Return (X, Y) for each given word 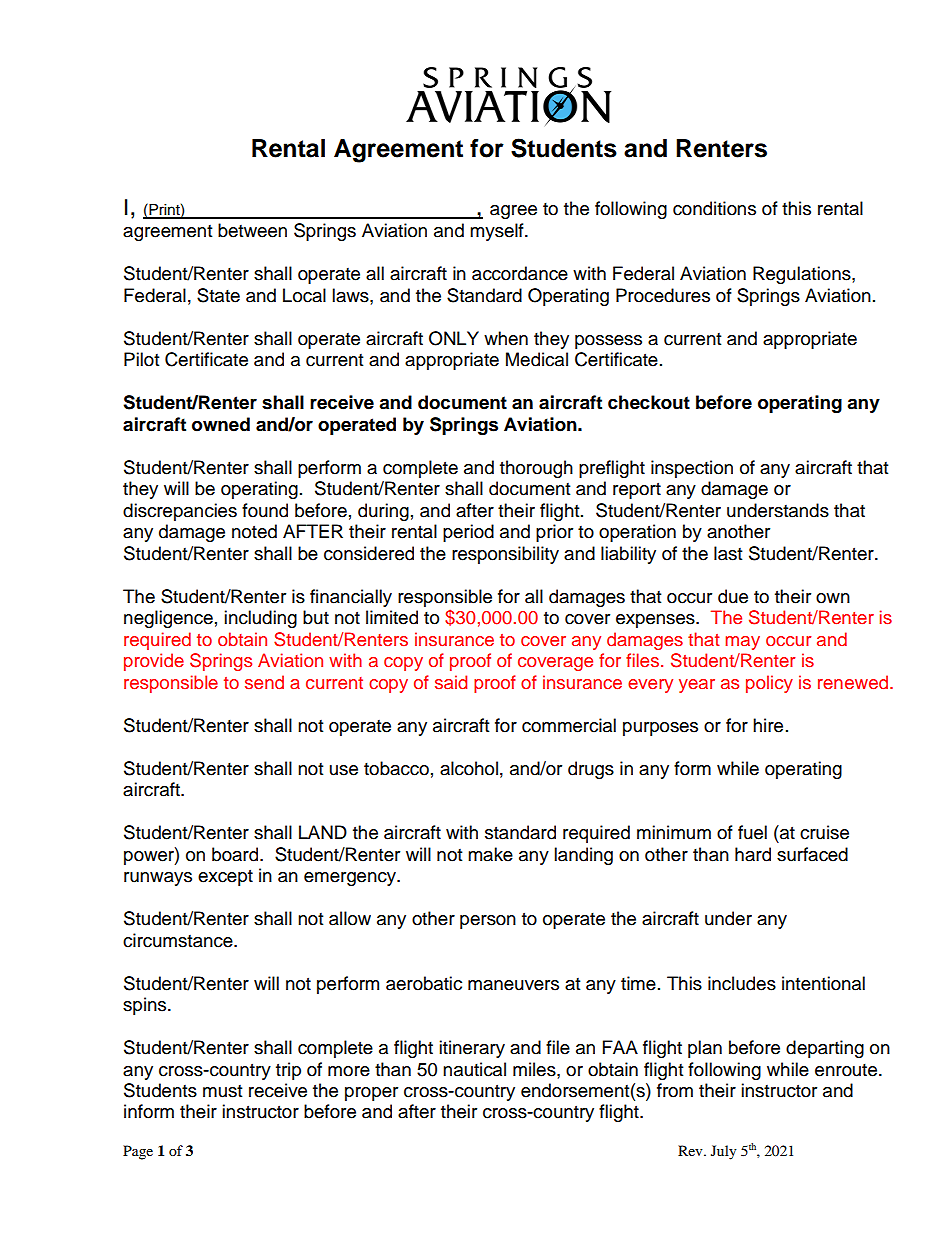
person (488, 922)
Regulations (803, 275)
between (252, 230)
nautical (474, 1069)
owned (221, 424)
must (222, 1091)
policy (769, 684)
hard (753, 854)
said (451, 682)
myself (498, 232)
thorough (536, 469)
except (225, 878)
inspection (692, 469)
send (264, 682)
